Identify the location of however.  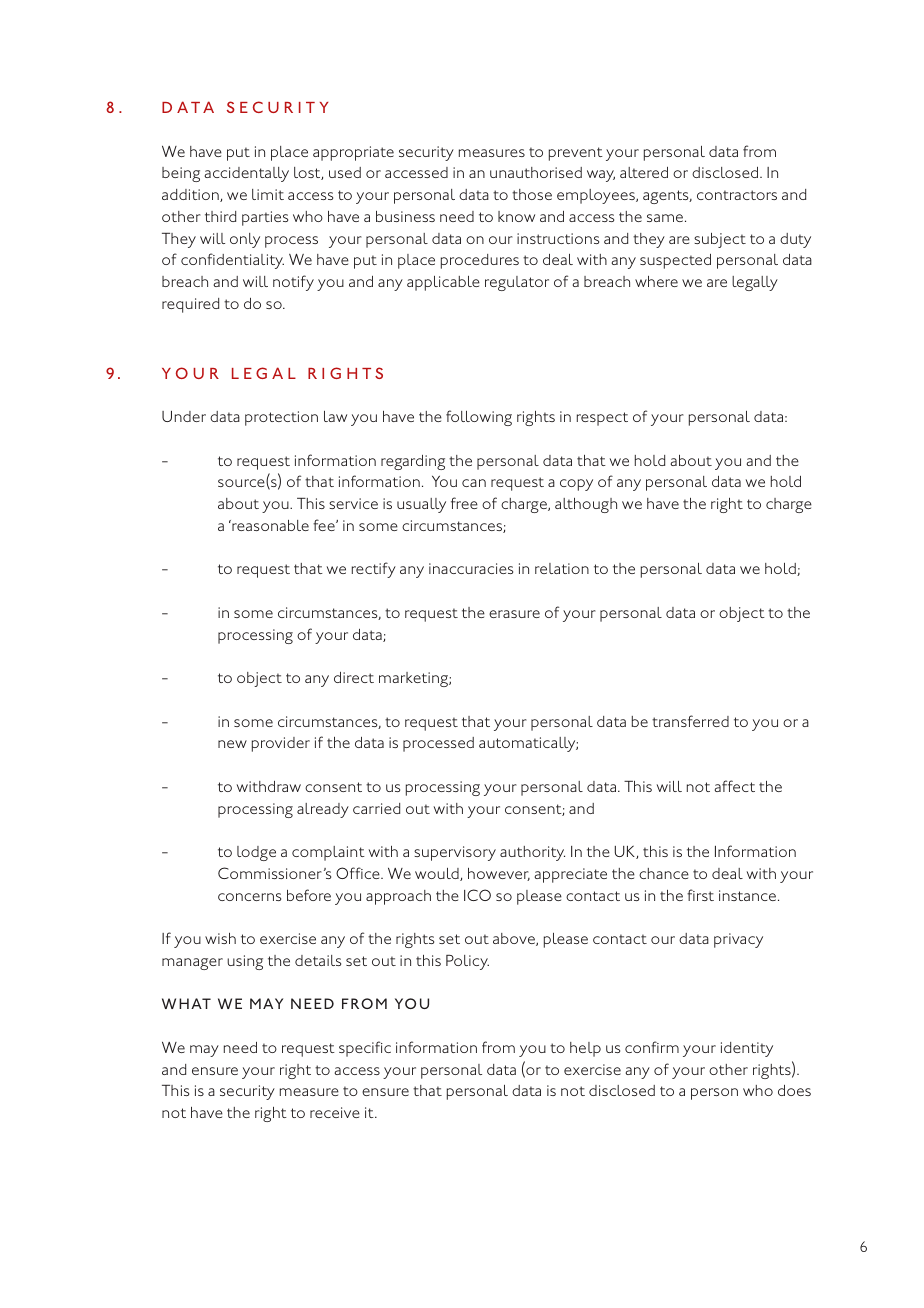
(499, 874).
